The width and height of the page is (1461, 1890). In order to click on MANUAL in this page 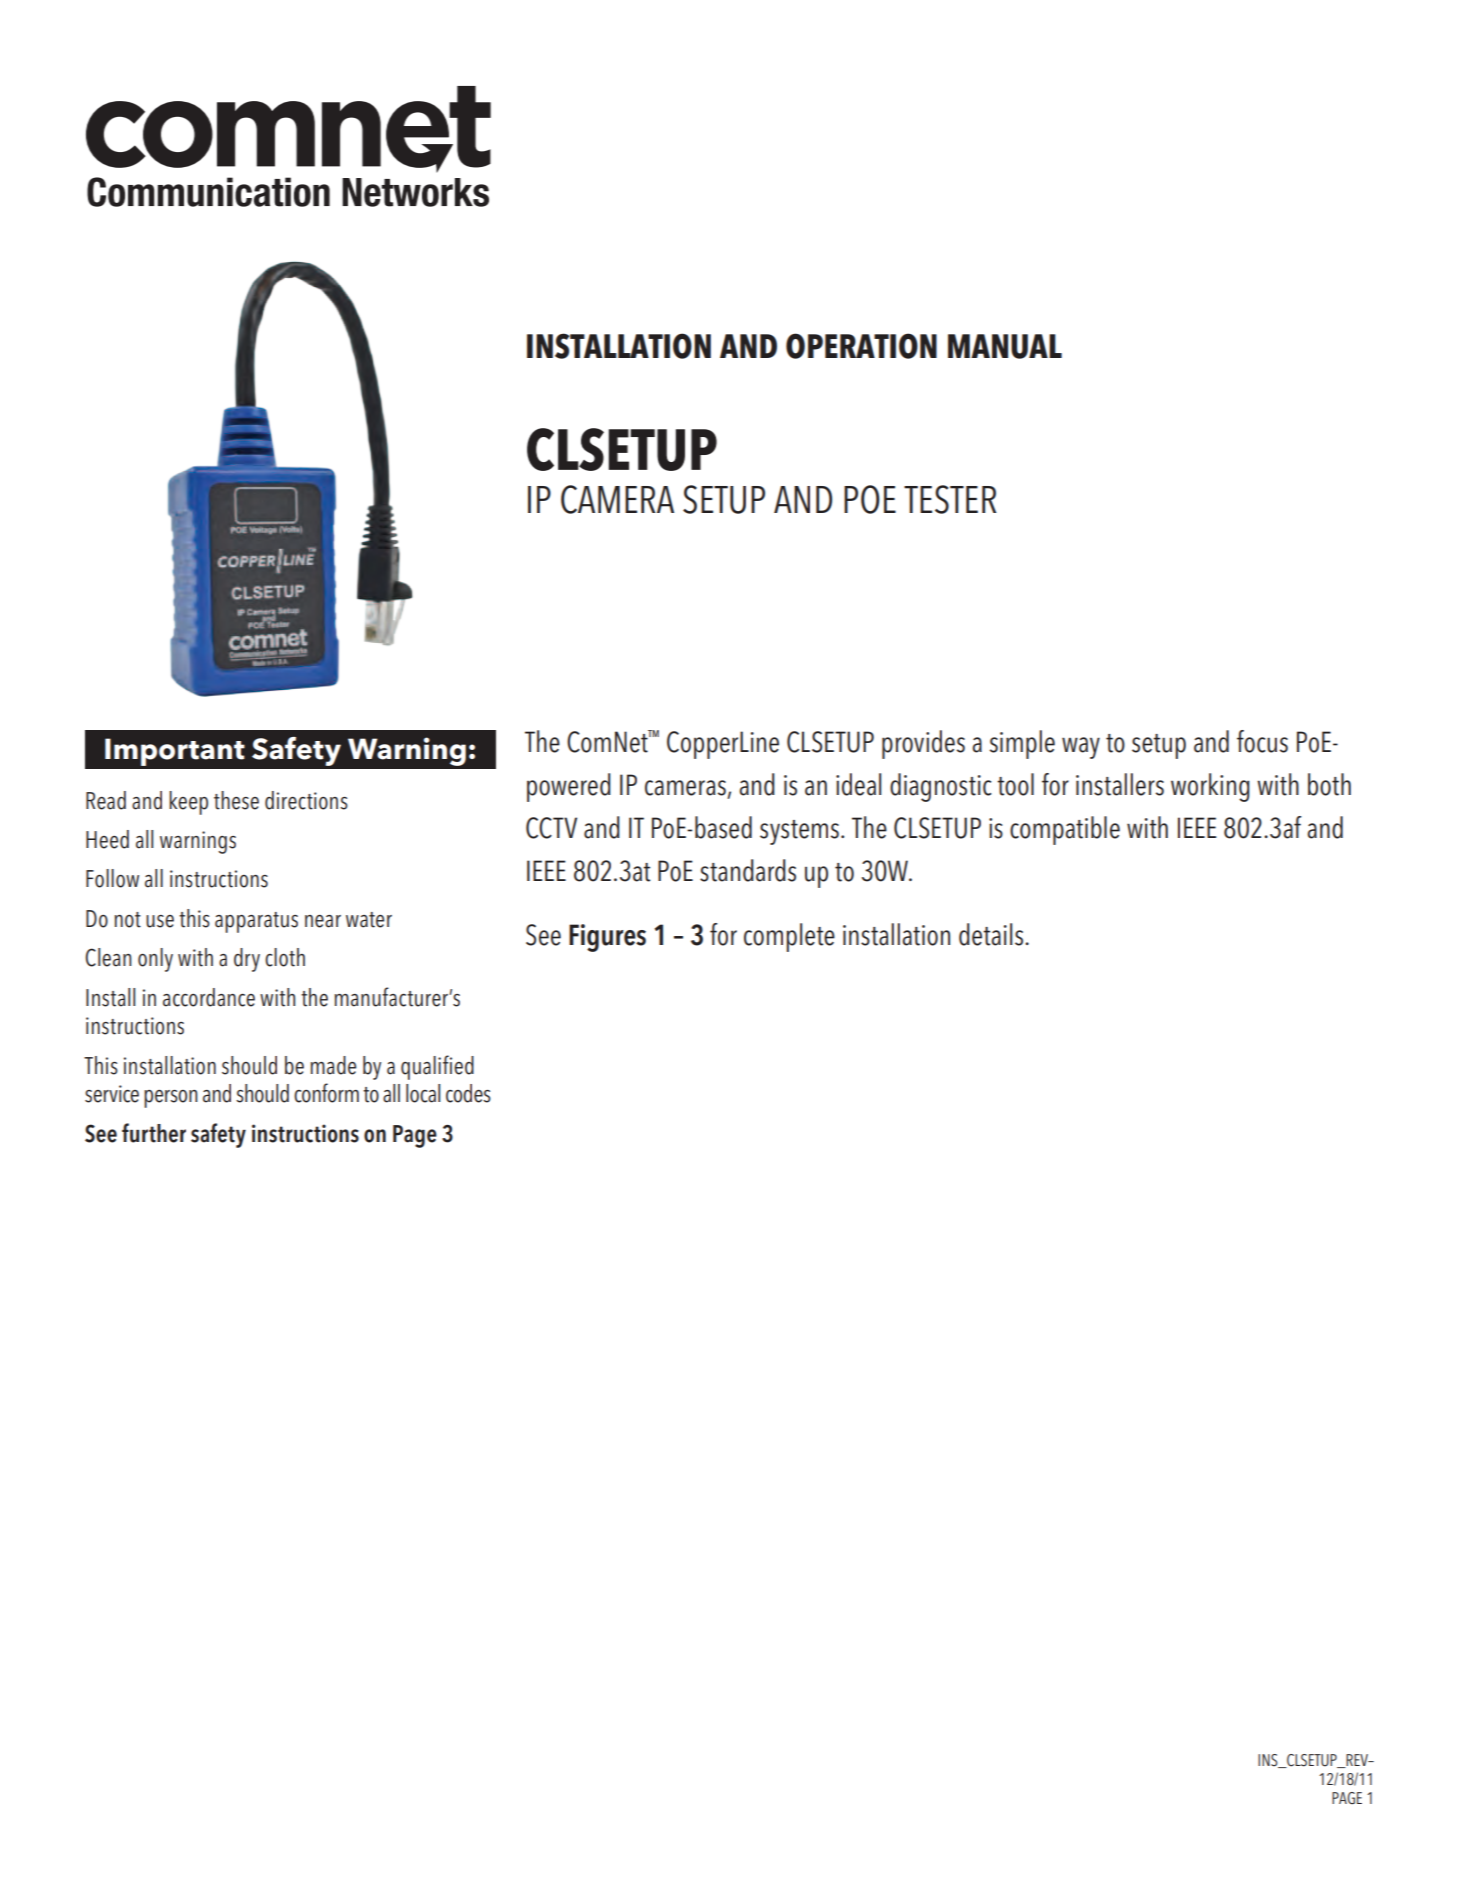, I will do `click(1005, 346)`.
